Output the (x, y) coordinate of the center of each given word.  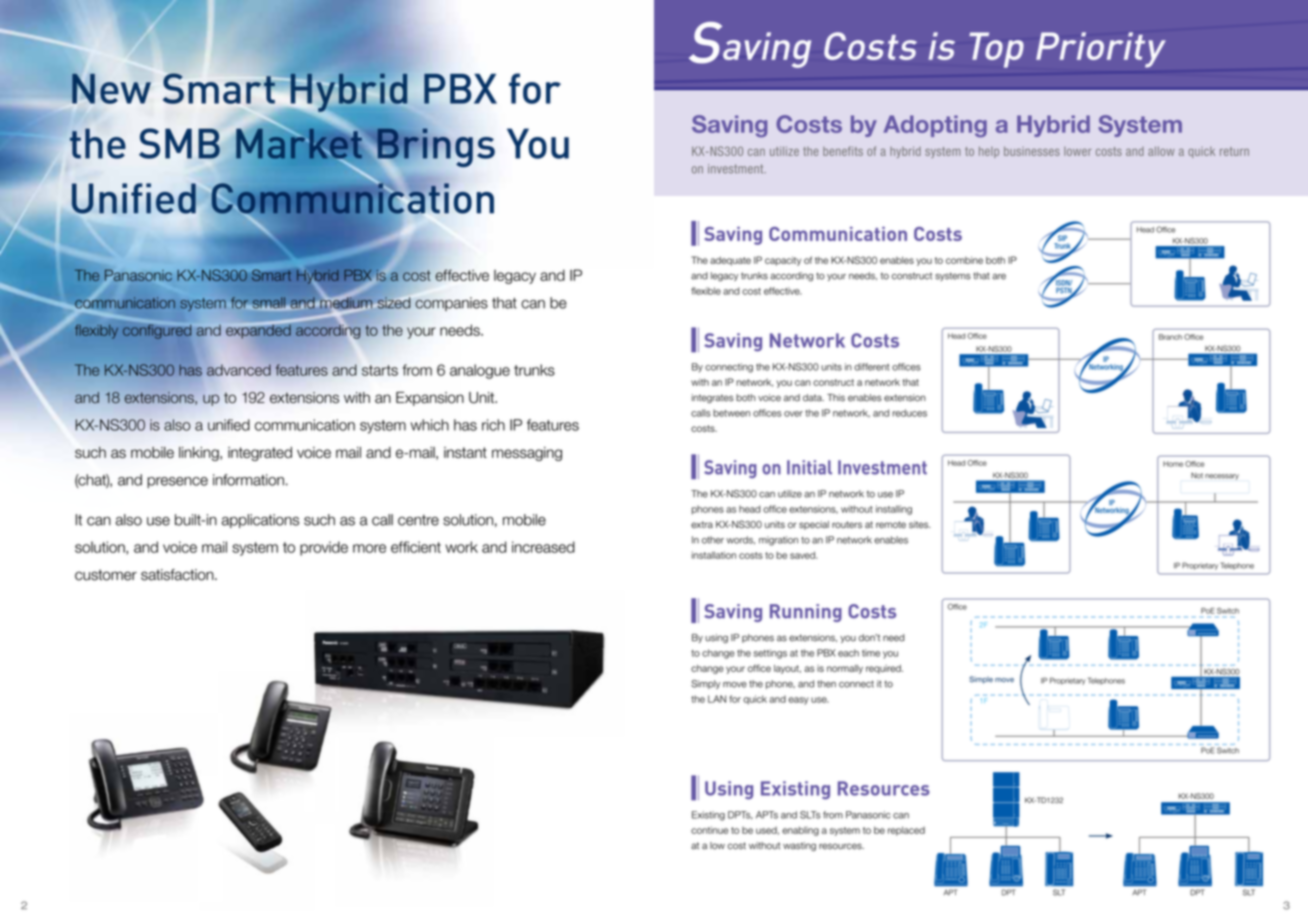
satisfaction (178, 575)
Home (1173, 464)
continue (709, 830)
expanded (258, 330)
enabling (800, 831)
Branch (1170, 337)
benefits (843, 151)
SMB (179, 143)
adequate (730, 261)
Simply (705, 684)
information (248, 480)
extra (702, 524)
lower (1078, 151)
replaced (906, 831)
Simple (981, 680)
